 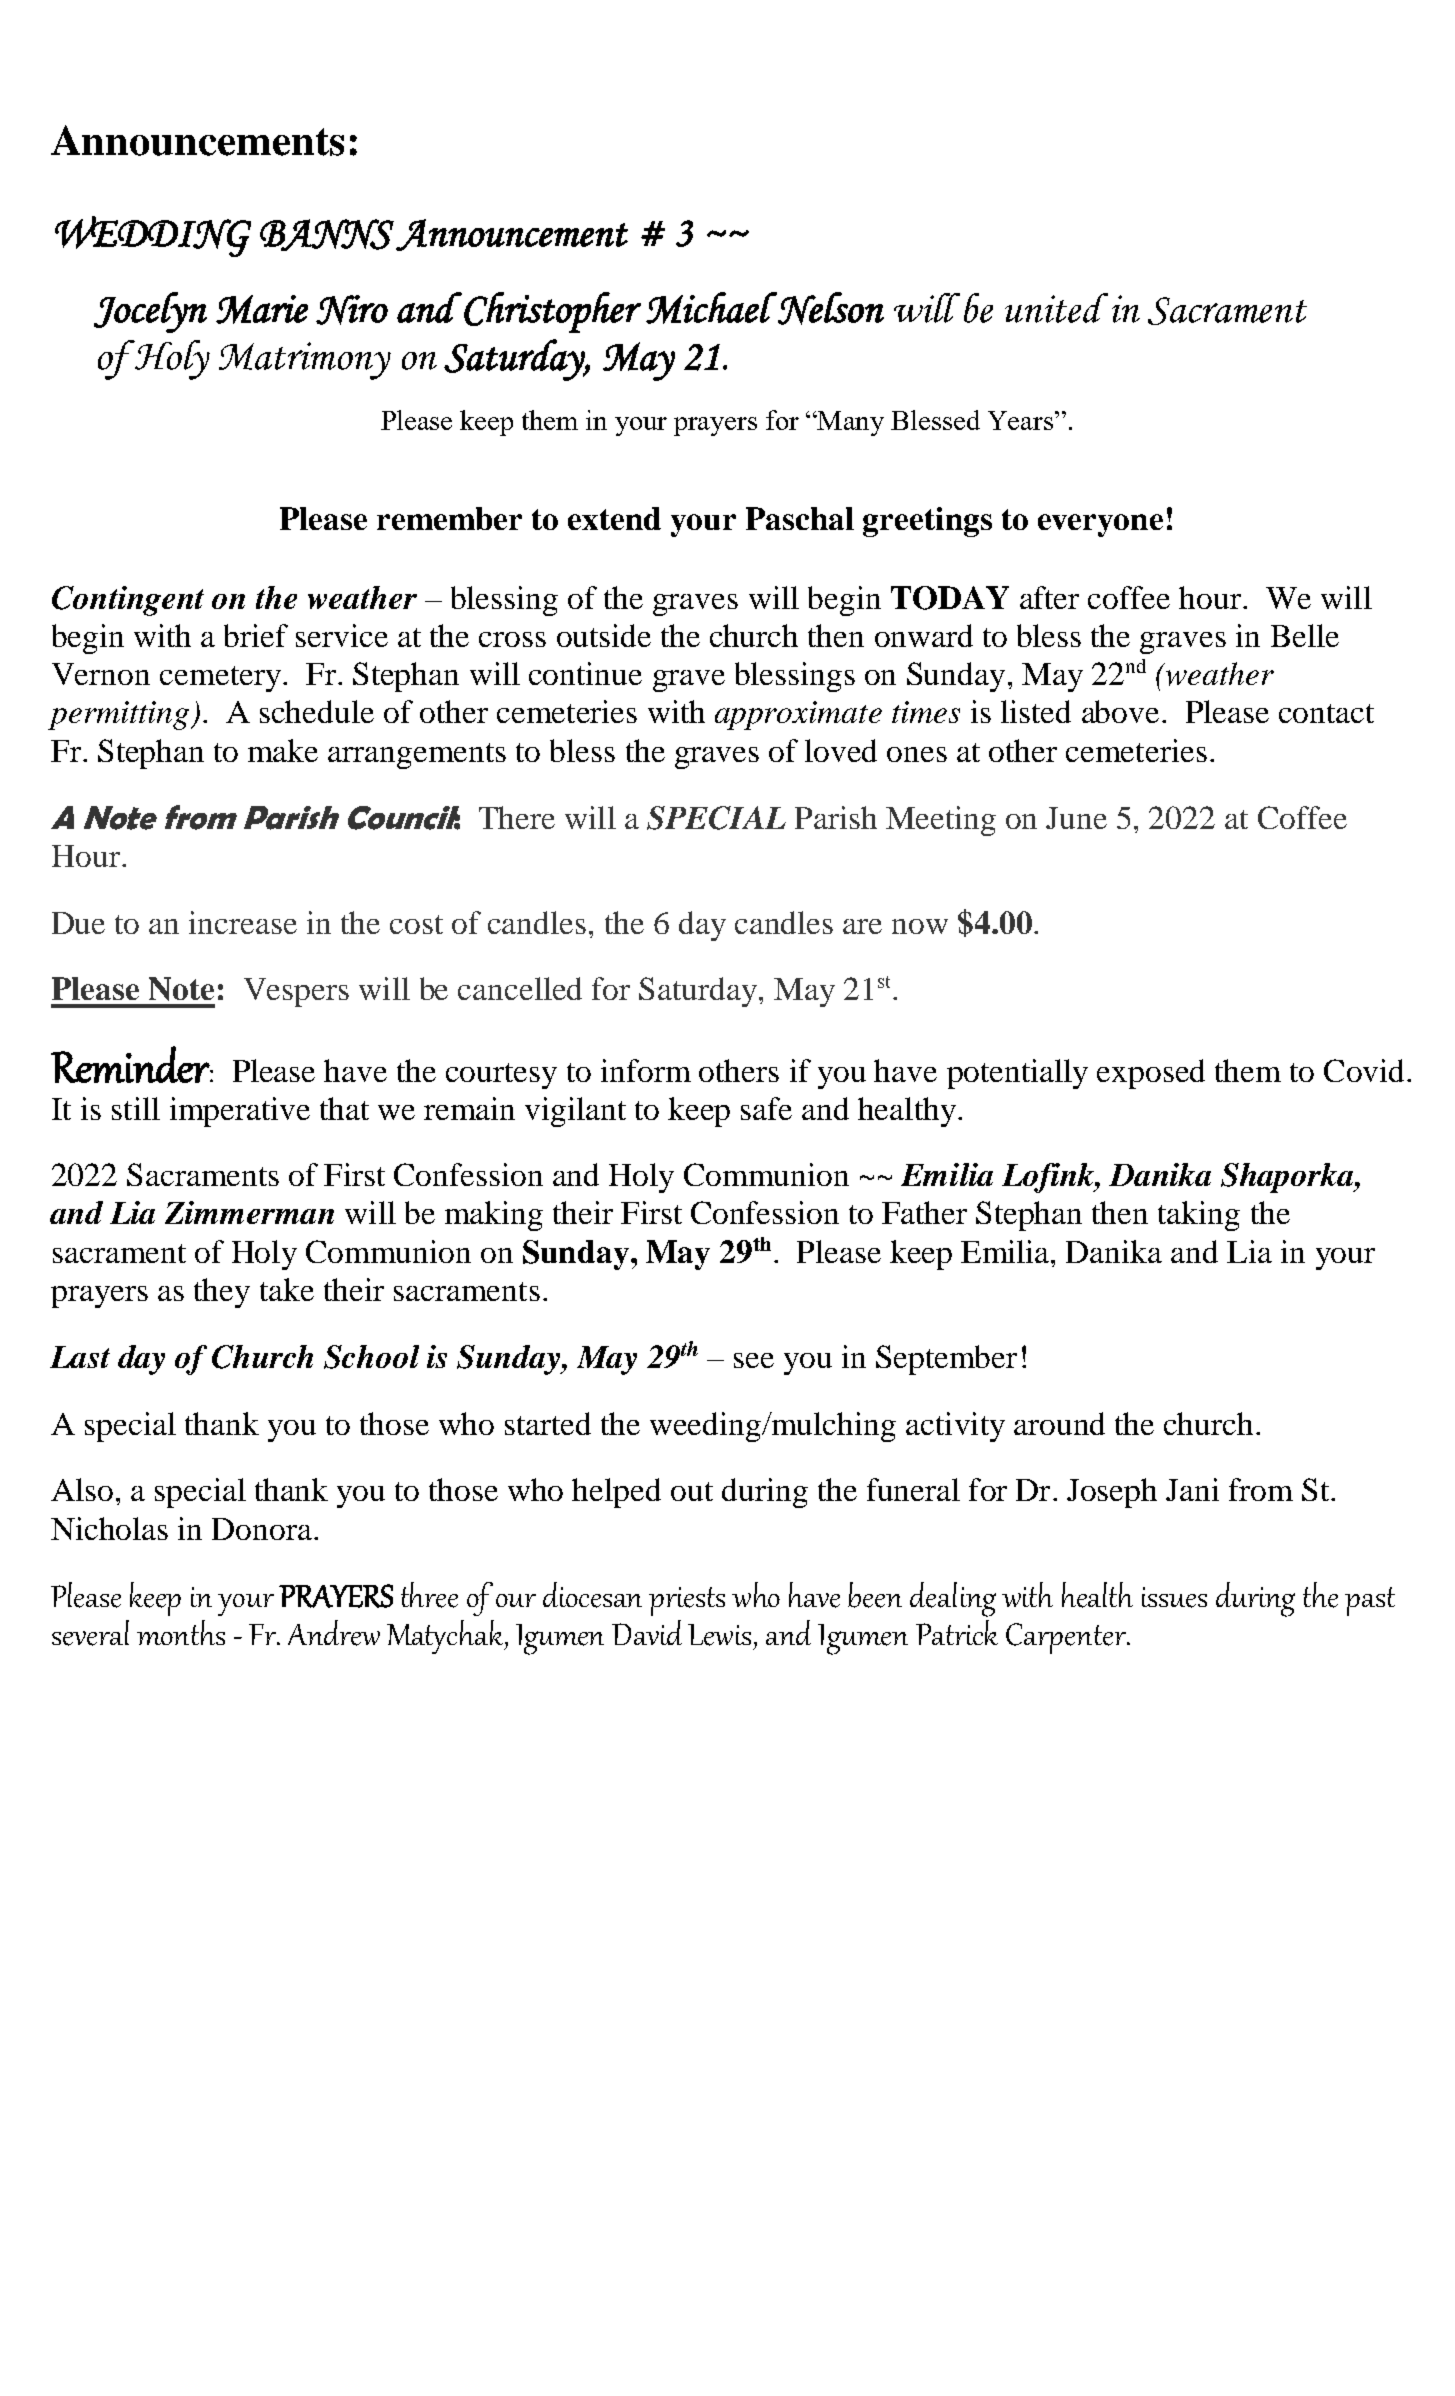 I want to click on Marie, so click(x=262, y=309).
